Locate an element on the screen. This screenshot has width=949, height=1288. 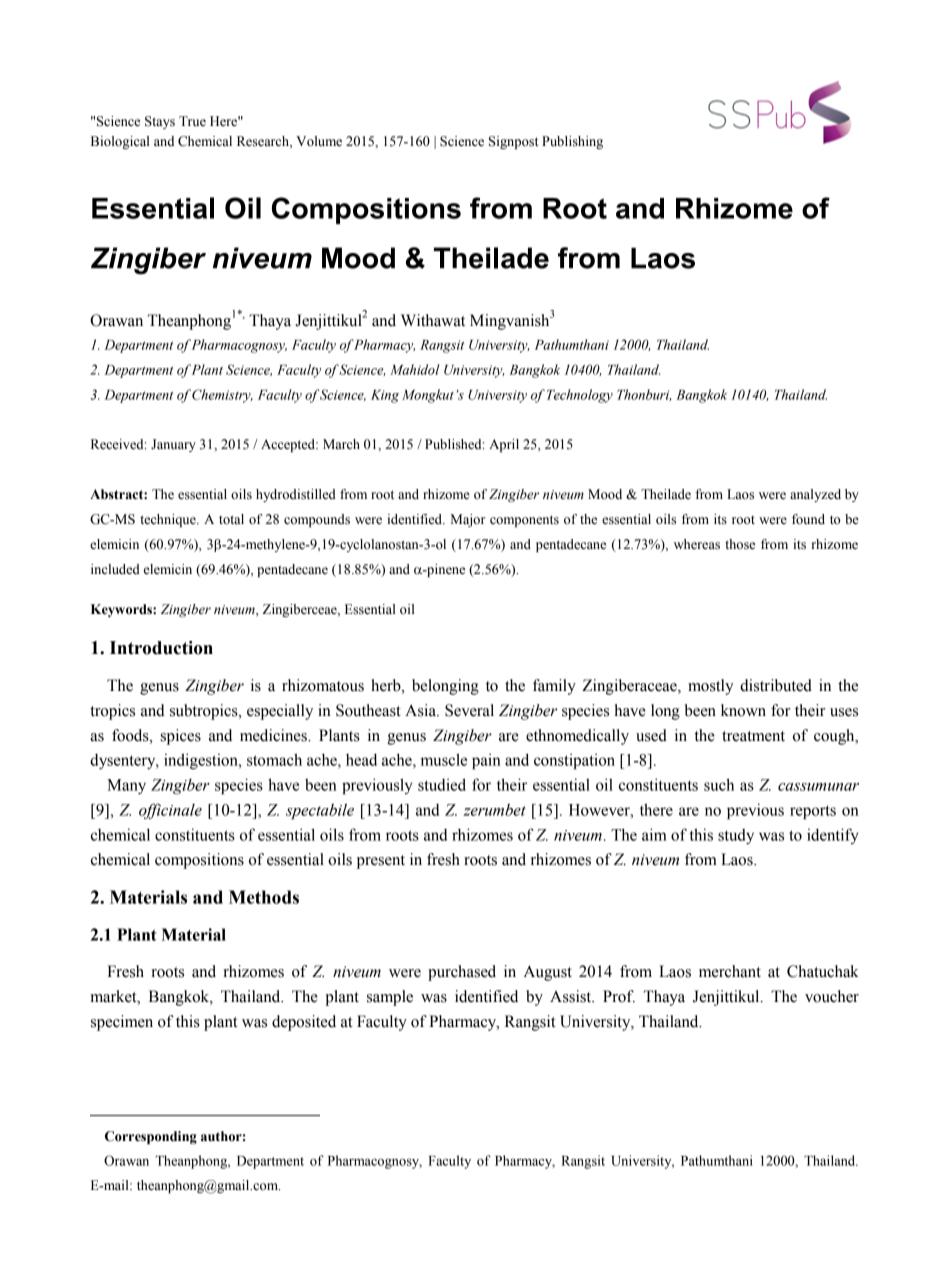
Publishing is located at coordinates (572, 142).
